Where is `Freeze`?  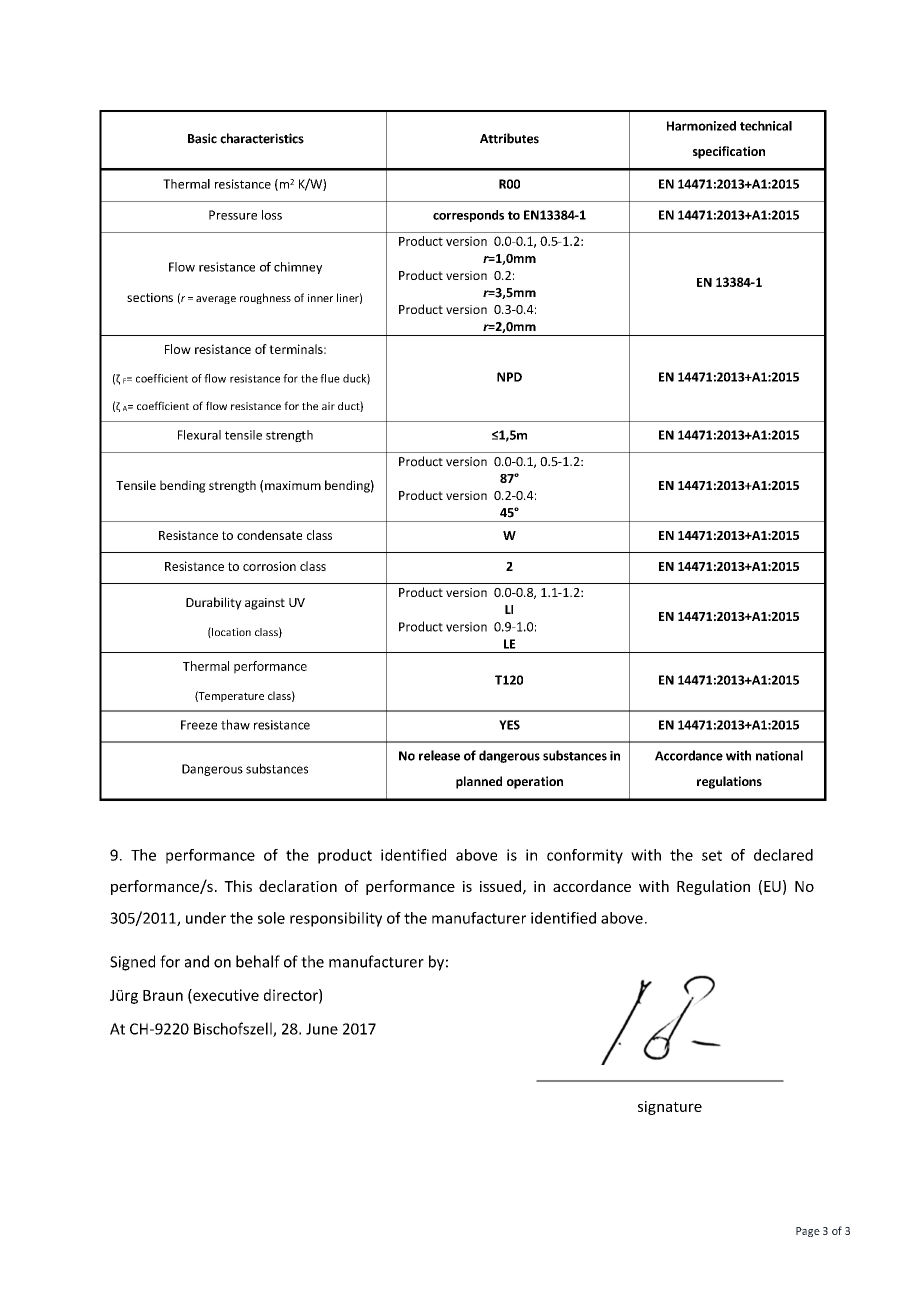 Freeze is located at coordinates (199, 725).
